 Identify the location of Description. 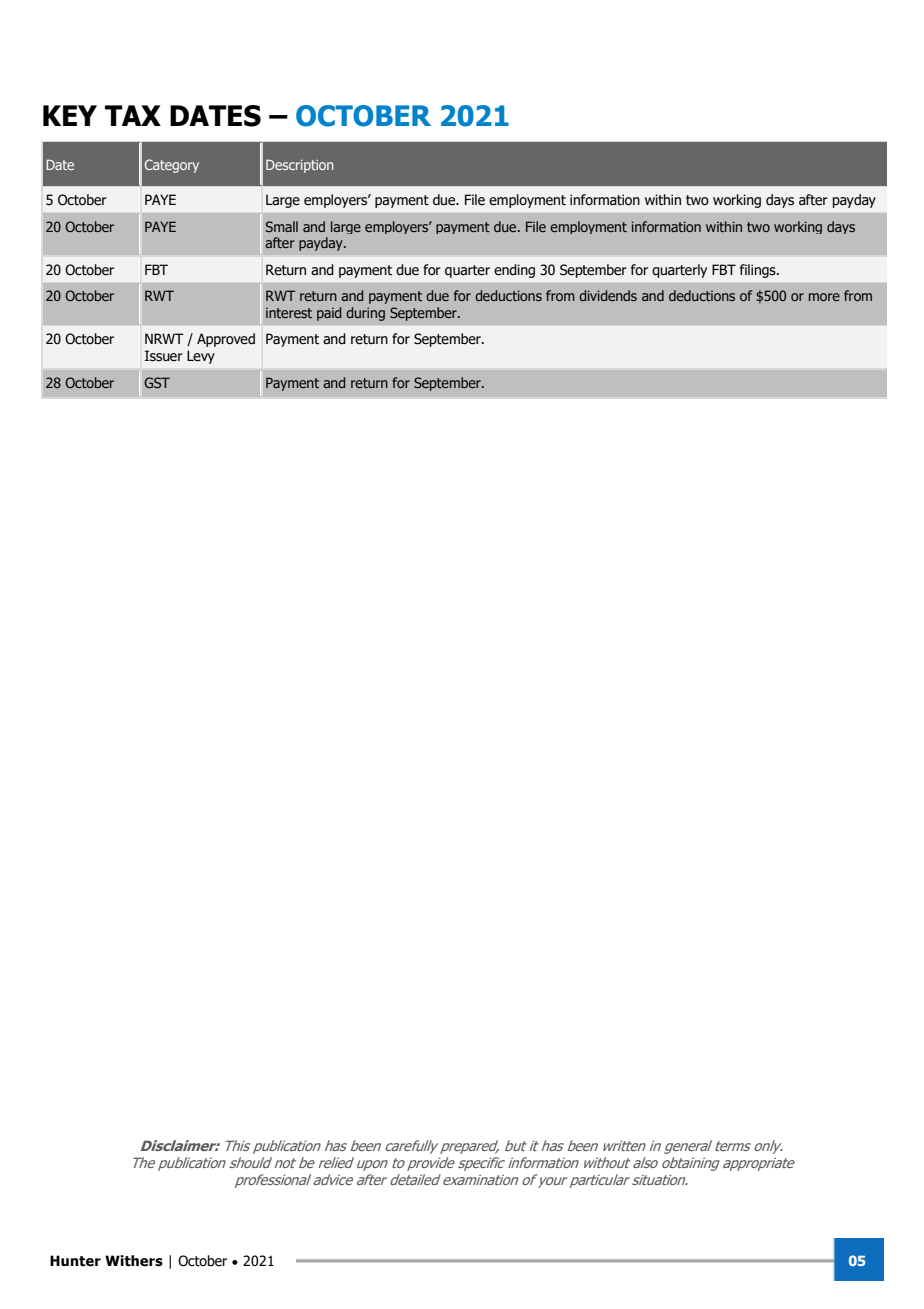
(300, 166).
